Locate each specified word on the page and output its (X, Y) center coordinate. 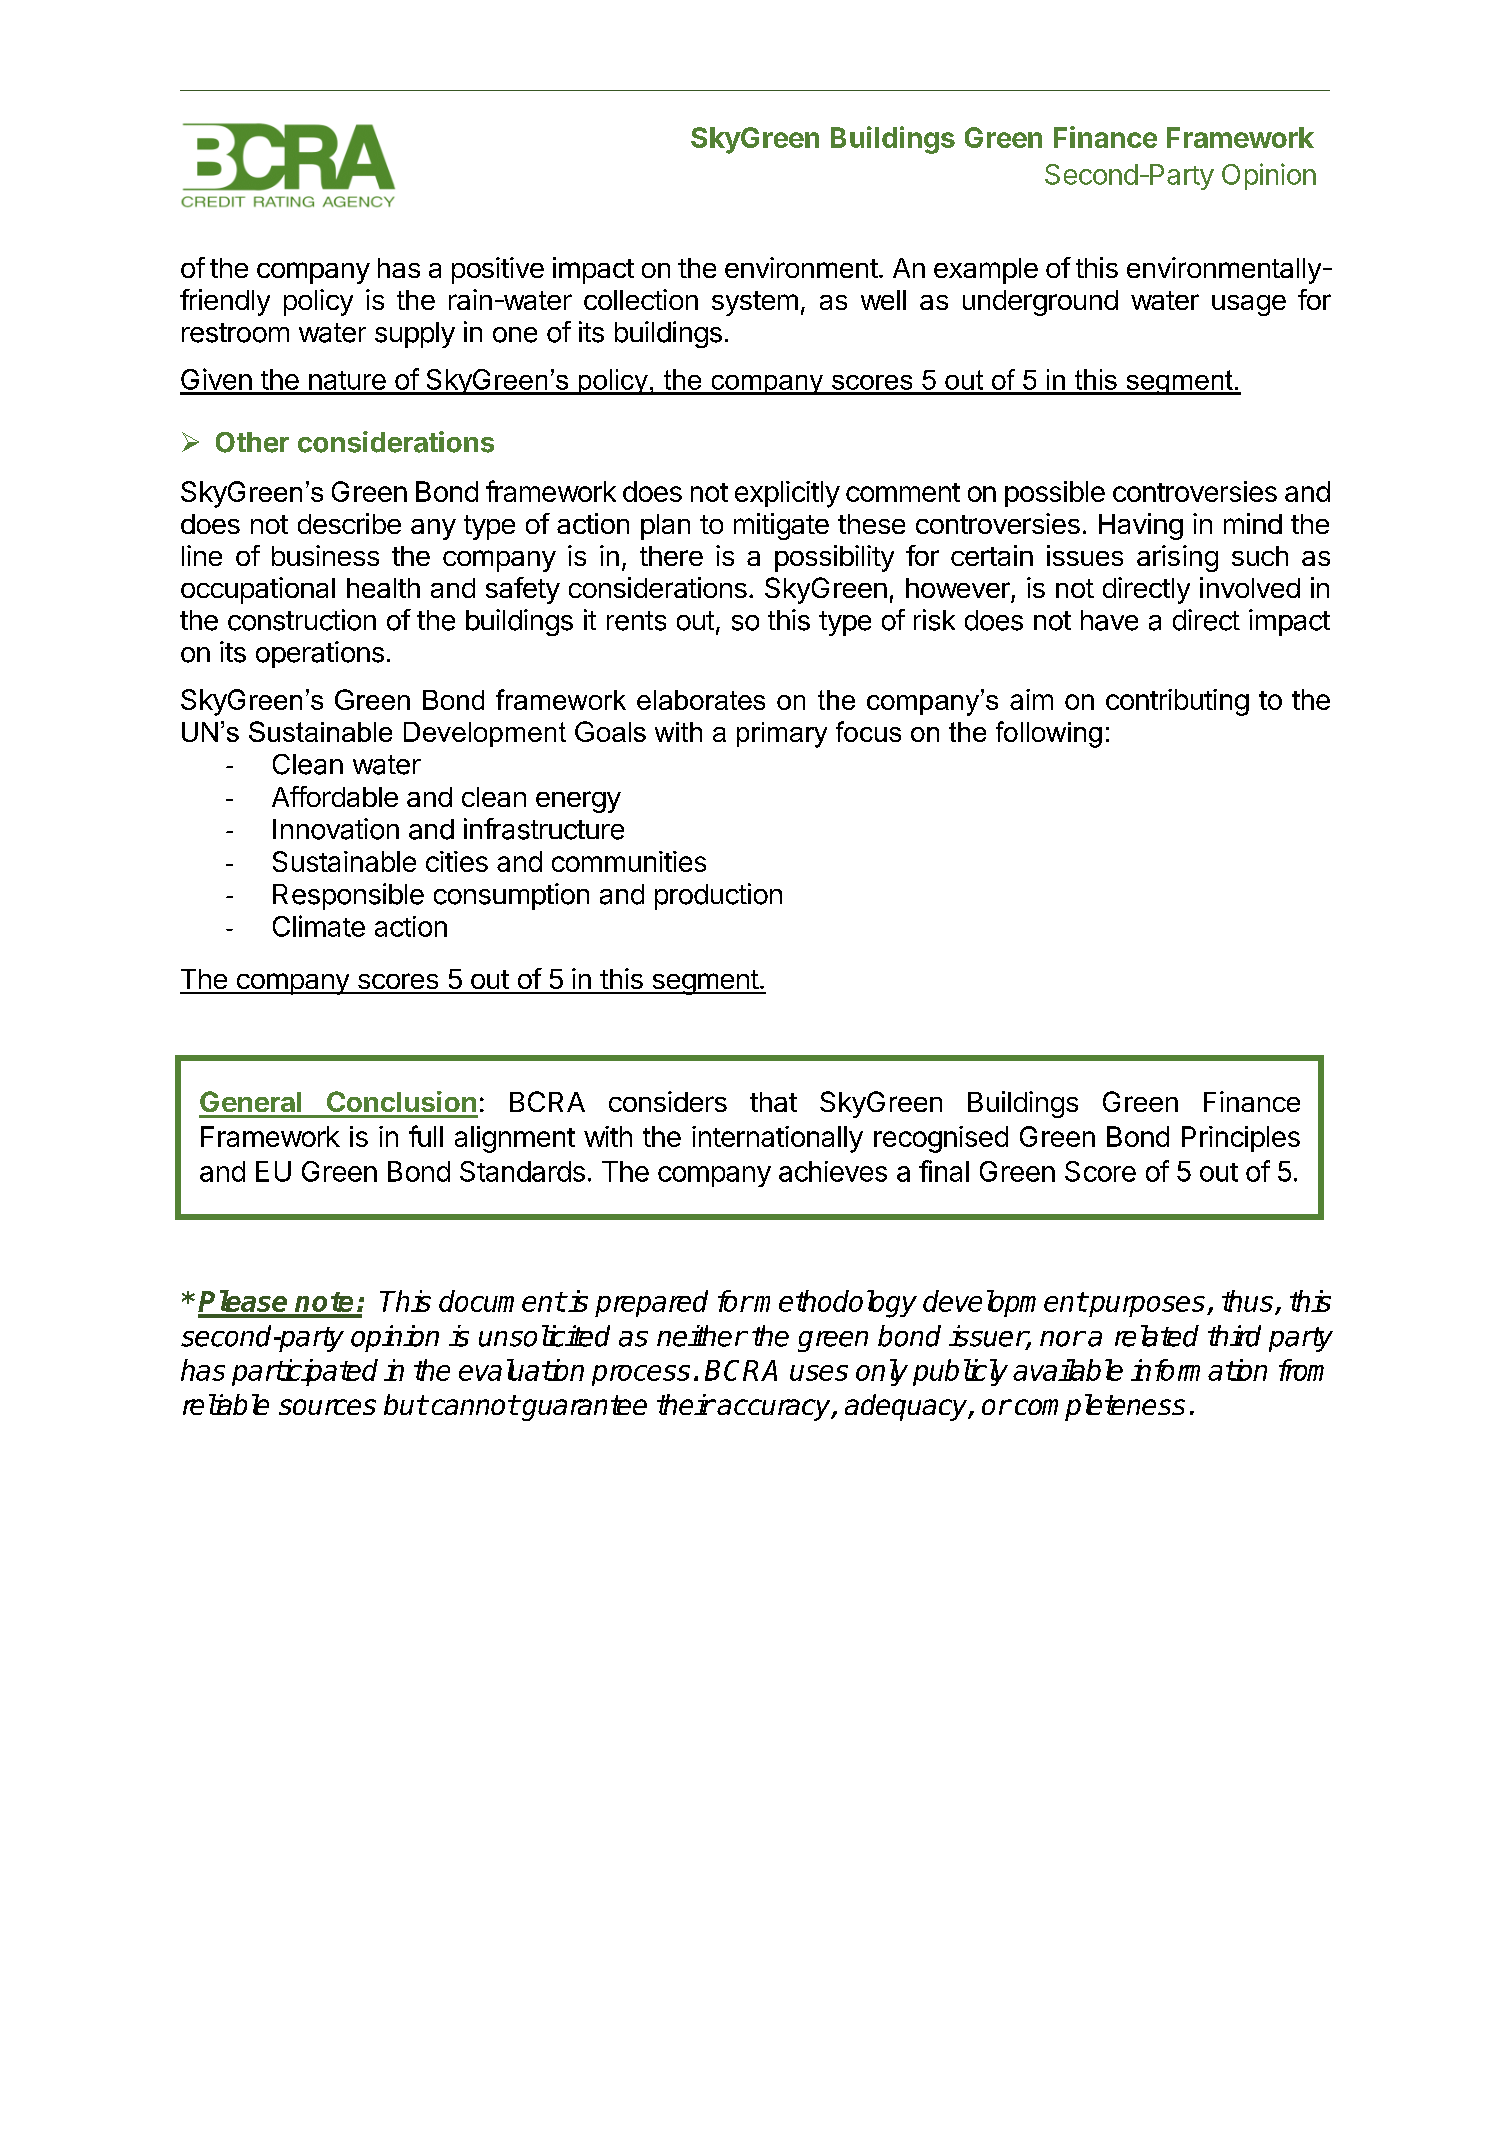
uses (819, 1373)
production (718, 896)
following (1049, 734)
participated (305, 1372)
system (755, 303)
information (1199, 1370)
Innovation (336, 829)
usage (1249, 305)
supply (415, 335)
